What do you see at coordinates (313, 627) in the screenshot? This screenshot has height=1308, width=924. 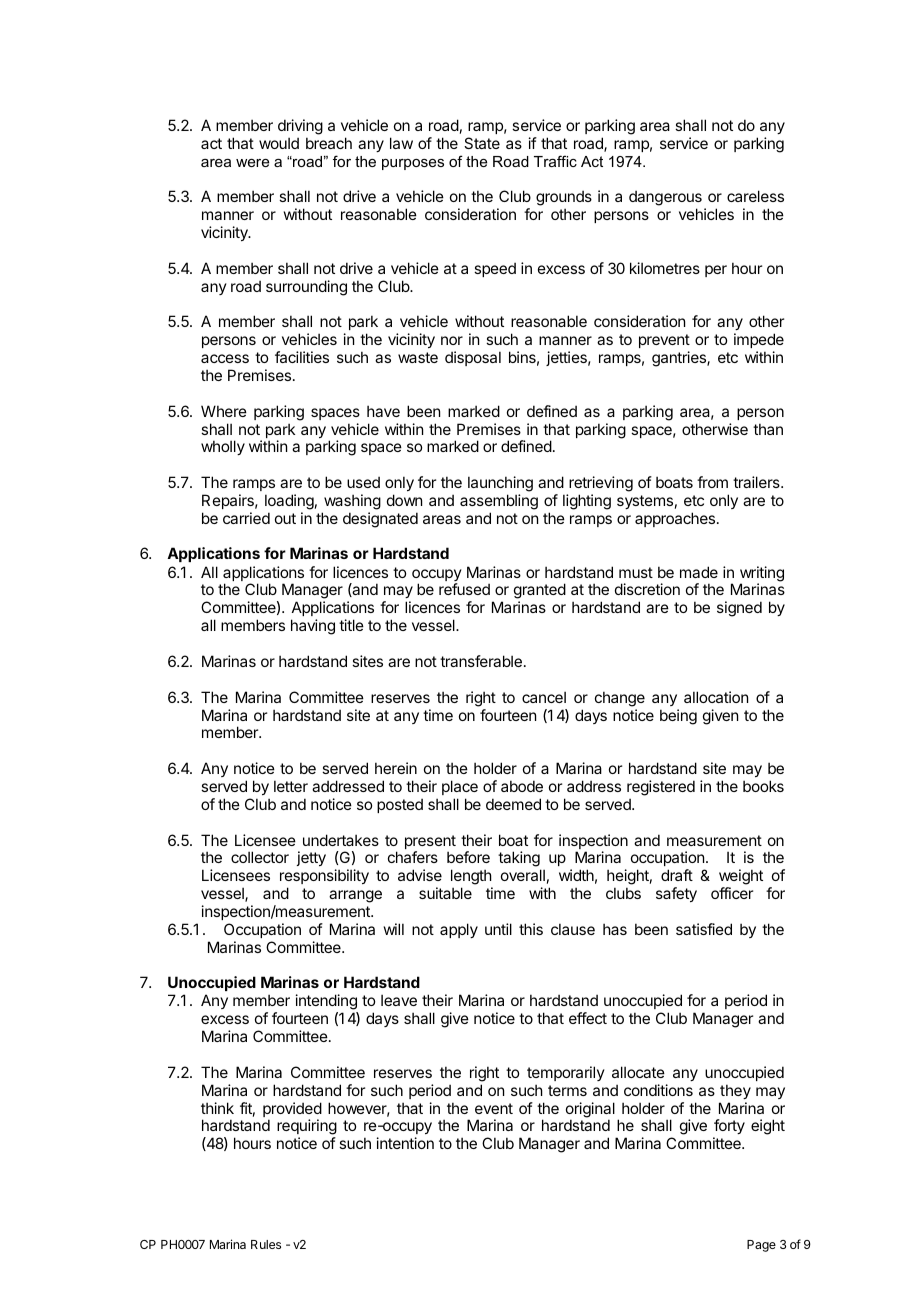 I see `having` at bounding box center [313, 627].
